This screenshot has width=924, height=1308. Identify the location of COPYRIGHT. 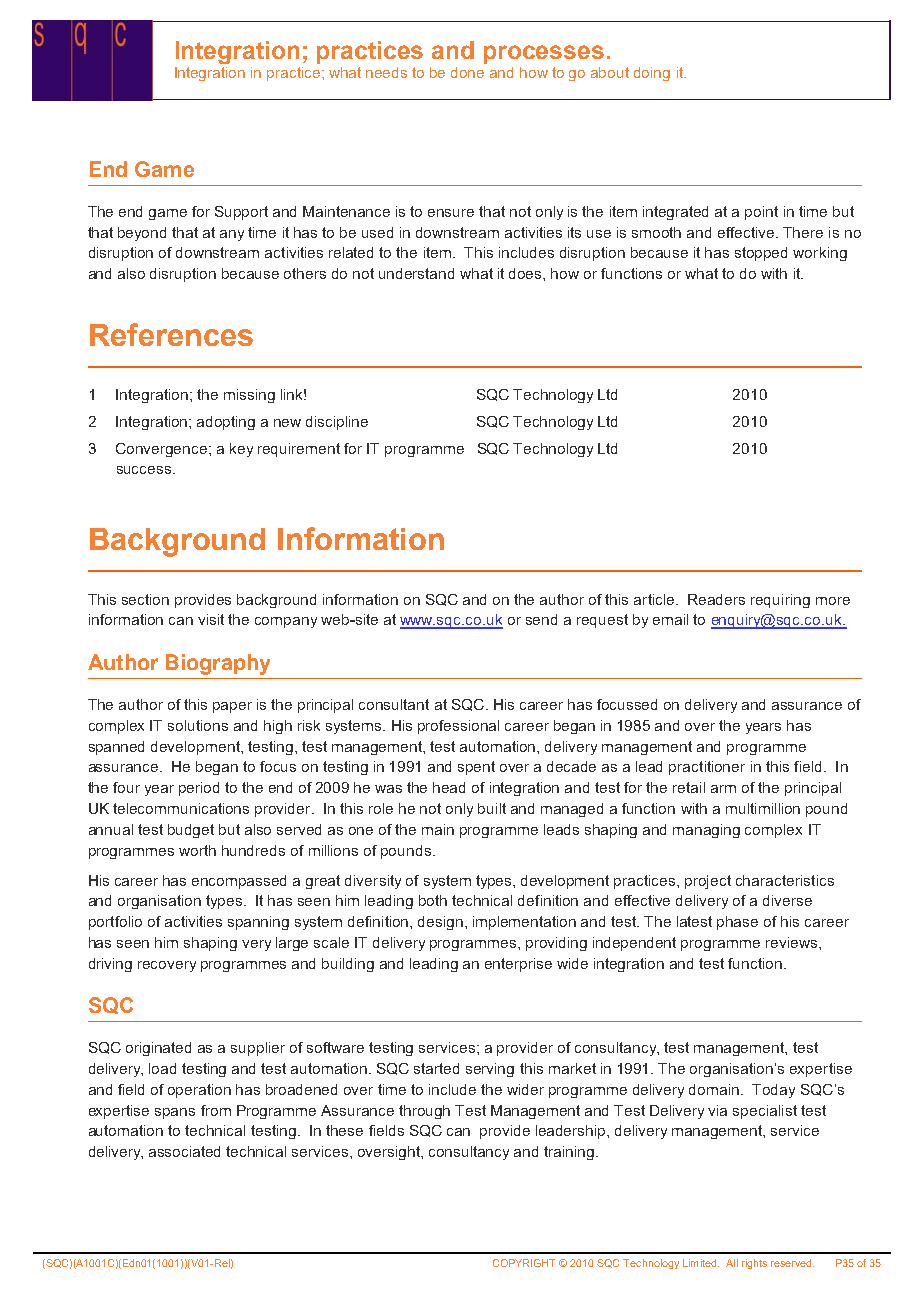
(524, 1263).
